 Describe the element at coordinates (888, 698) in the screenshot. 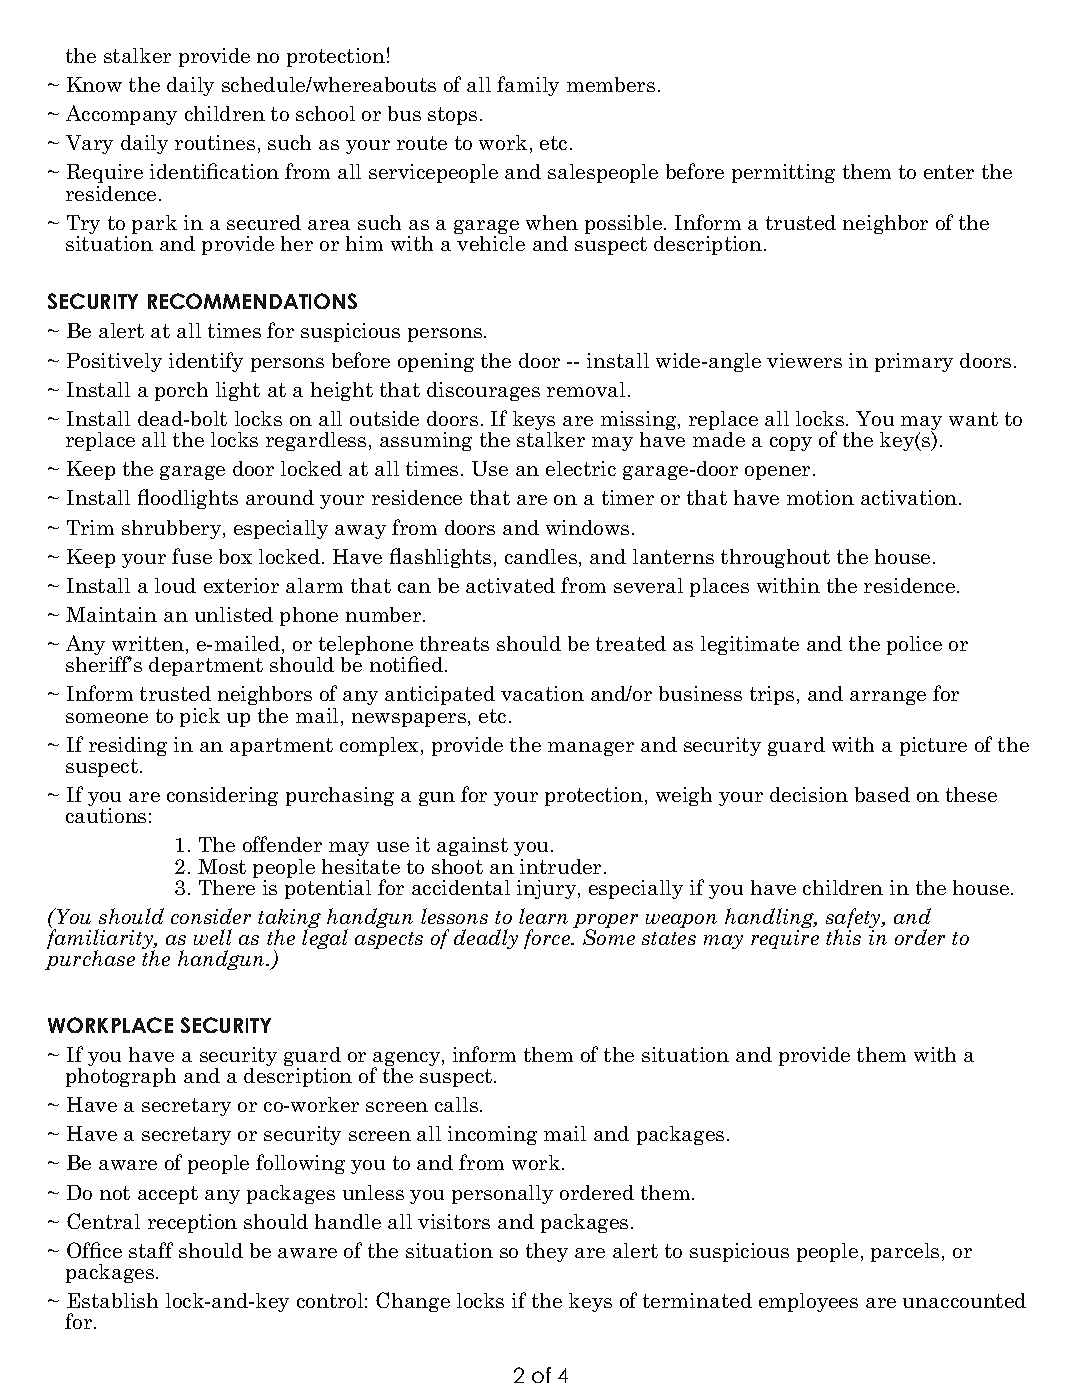

I see `arrange` at that location.
